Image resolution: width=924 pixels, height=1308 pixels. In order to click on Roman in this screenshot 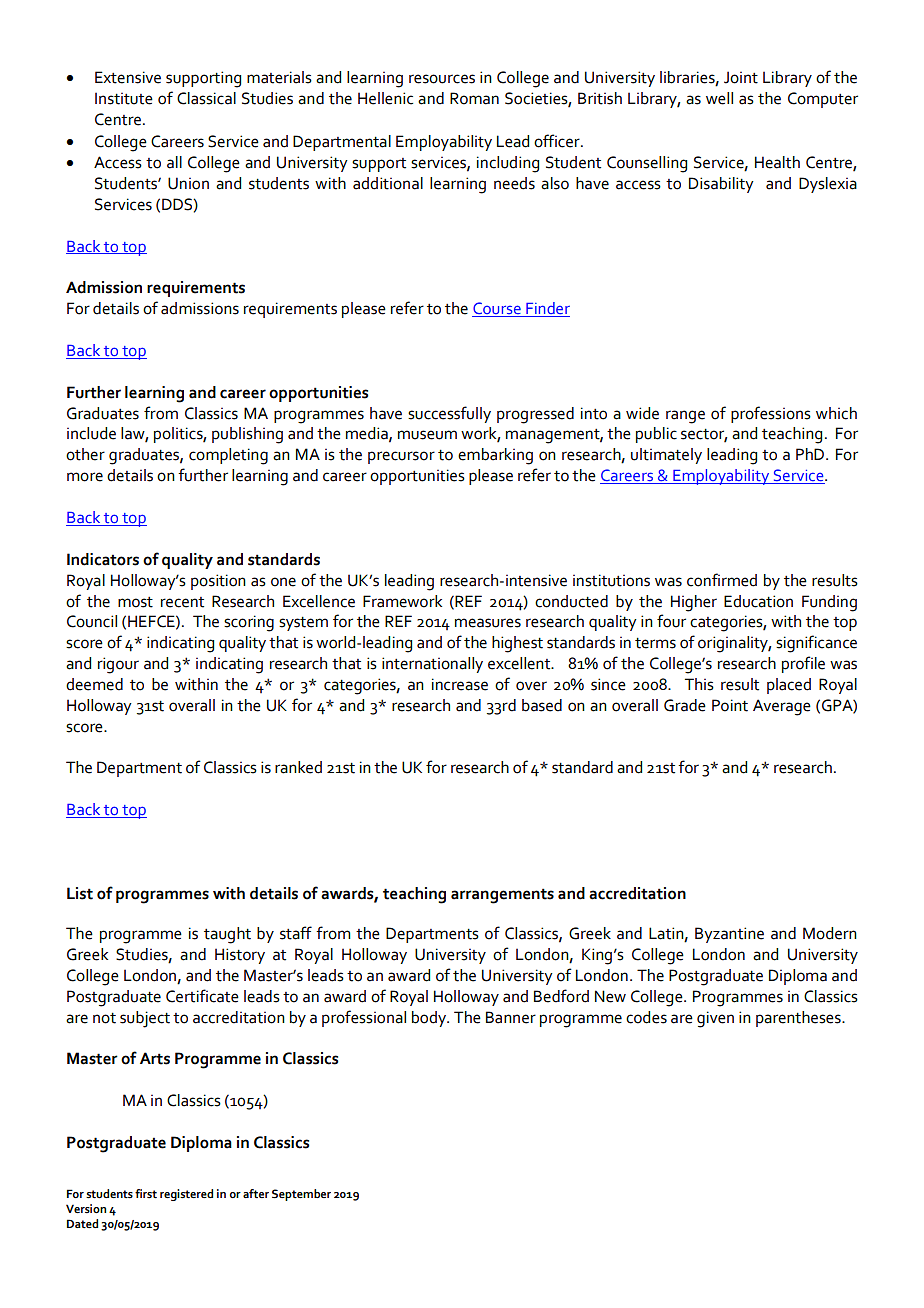, I will do `click(474, 98)`.
